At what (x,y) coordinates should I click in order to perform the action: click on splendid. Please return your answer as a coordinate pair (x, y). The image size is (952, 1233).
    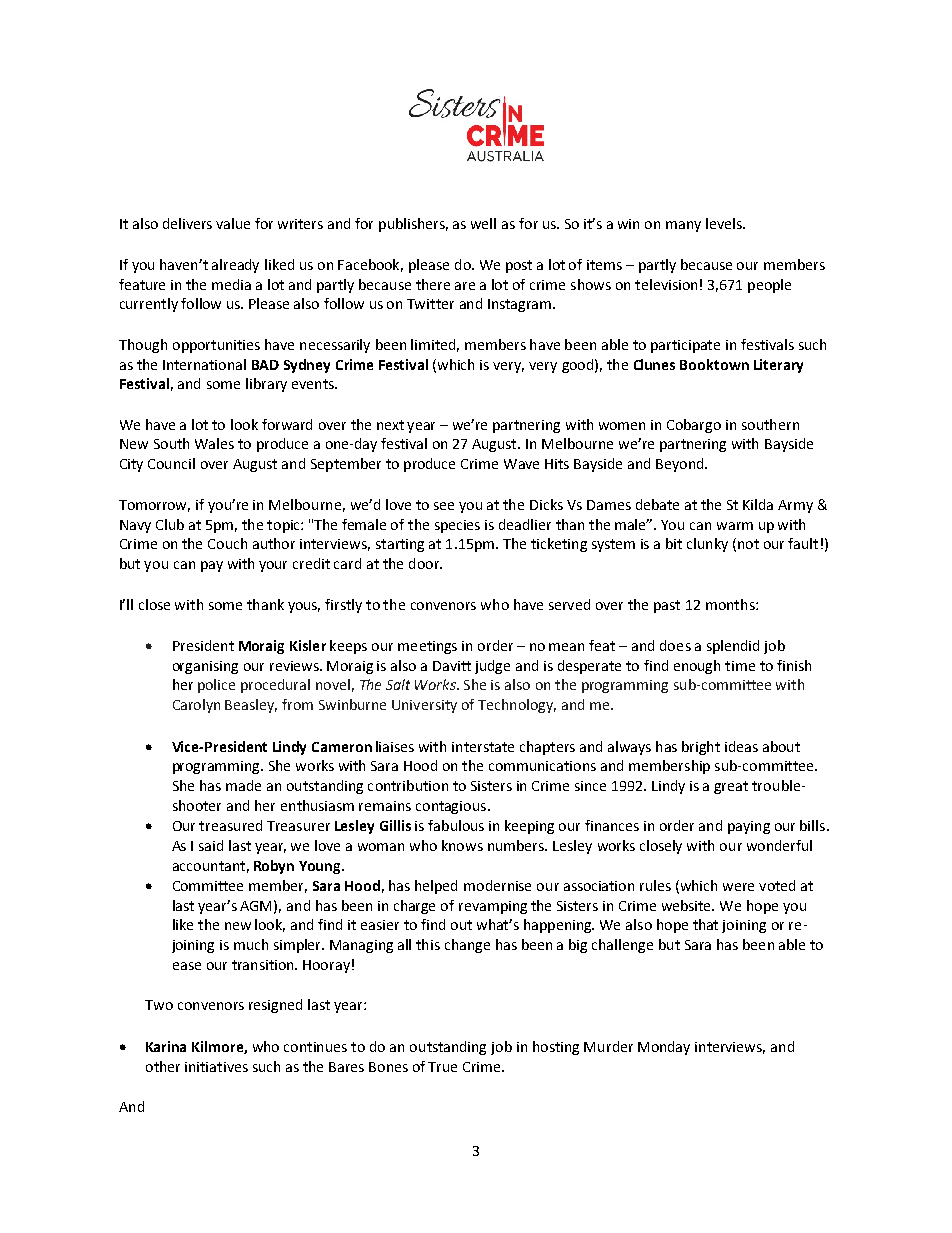
    Looking at the image, I should click on (733, 647).
